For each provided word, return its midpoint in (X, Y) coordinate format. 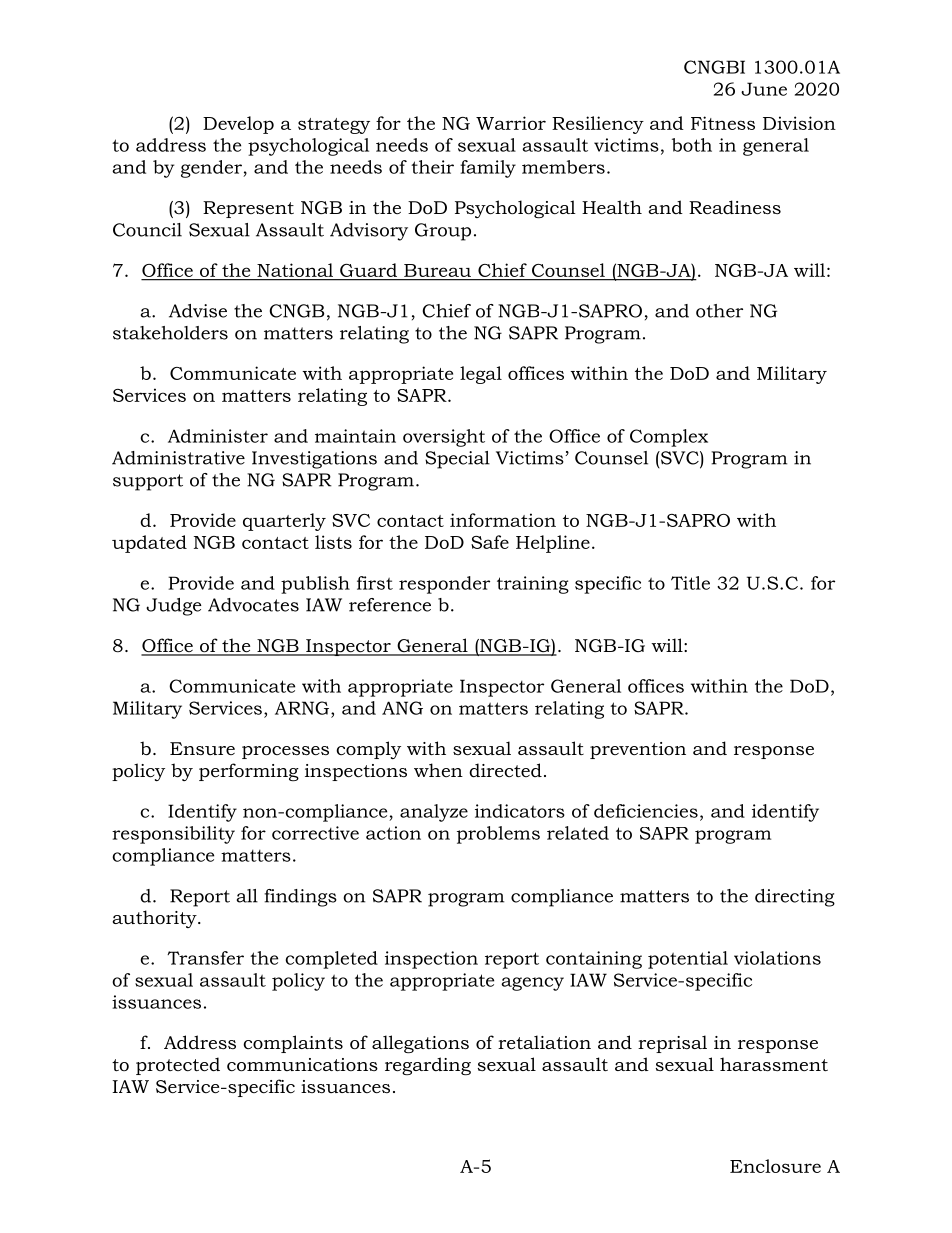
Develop (238, 125)
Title (690, 583)
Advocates (253, 605)
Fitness (723, 123)
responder (444, 585)
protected (178, 1066)
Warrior (511, 123)
